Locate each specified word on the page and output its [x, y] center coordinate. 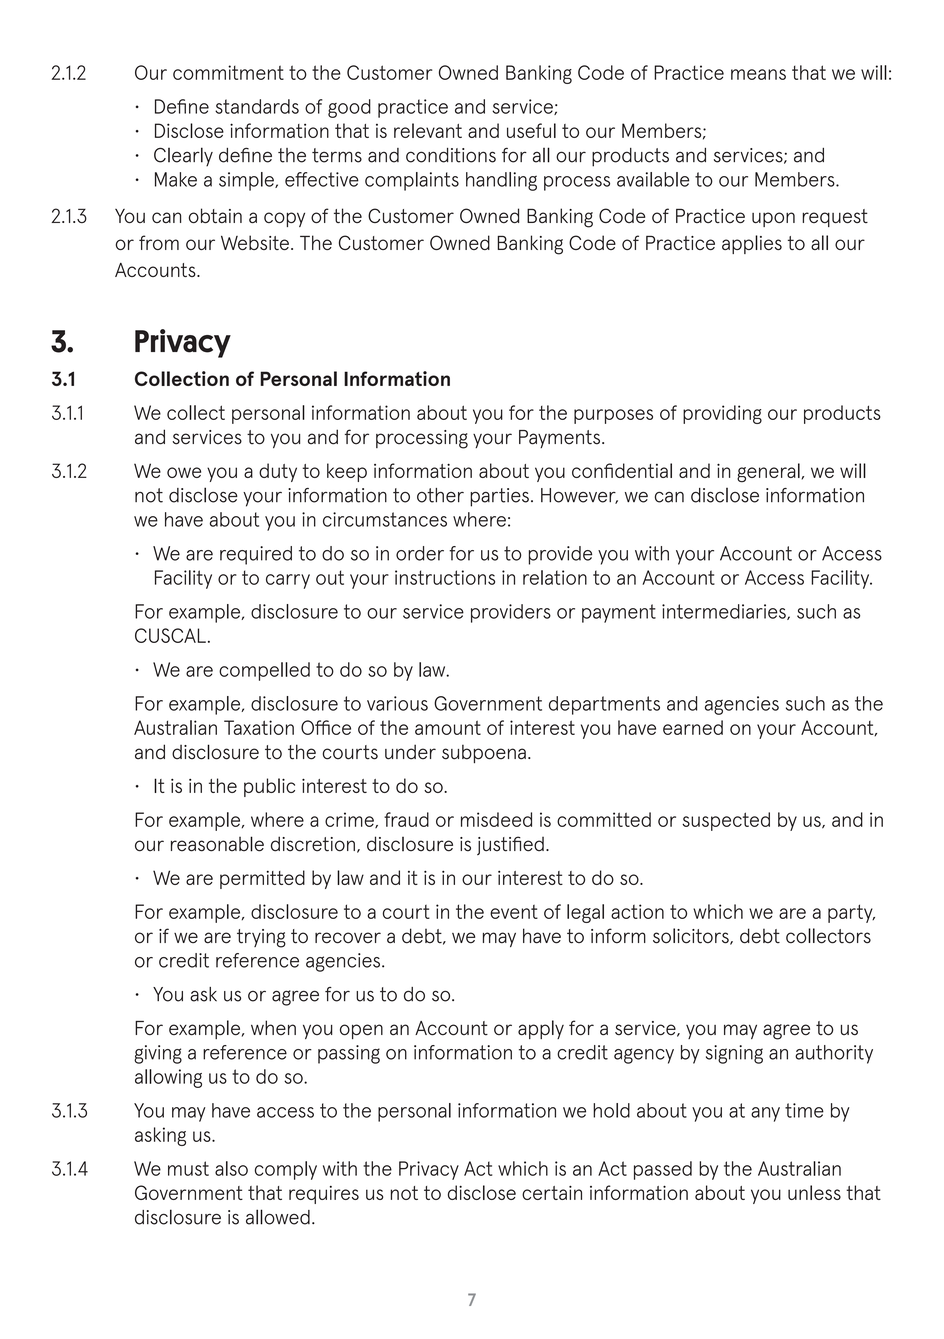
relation [555, 577]
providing [722, 414]
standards [257, 106]
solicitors [692, 936]
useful [531, 130]
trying [261, 938]
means [758, 74]
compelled [264, 671]
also [231, 1168]
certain [552, 1192]
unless [814, 1192]
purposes [613, 416]
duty [278, 472]
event [514, 912]
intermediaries [725, 612]
